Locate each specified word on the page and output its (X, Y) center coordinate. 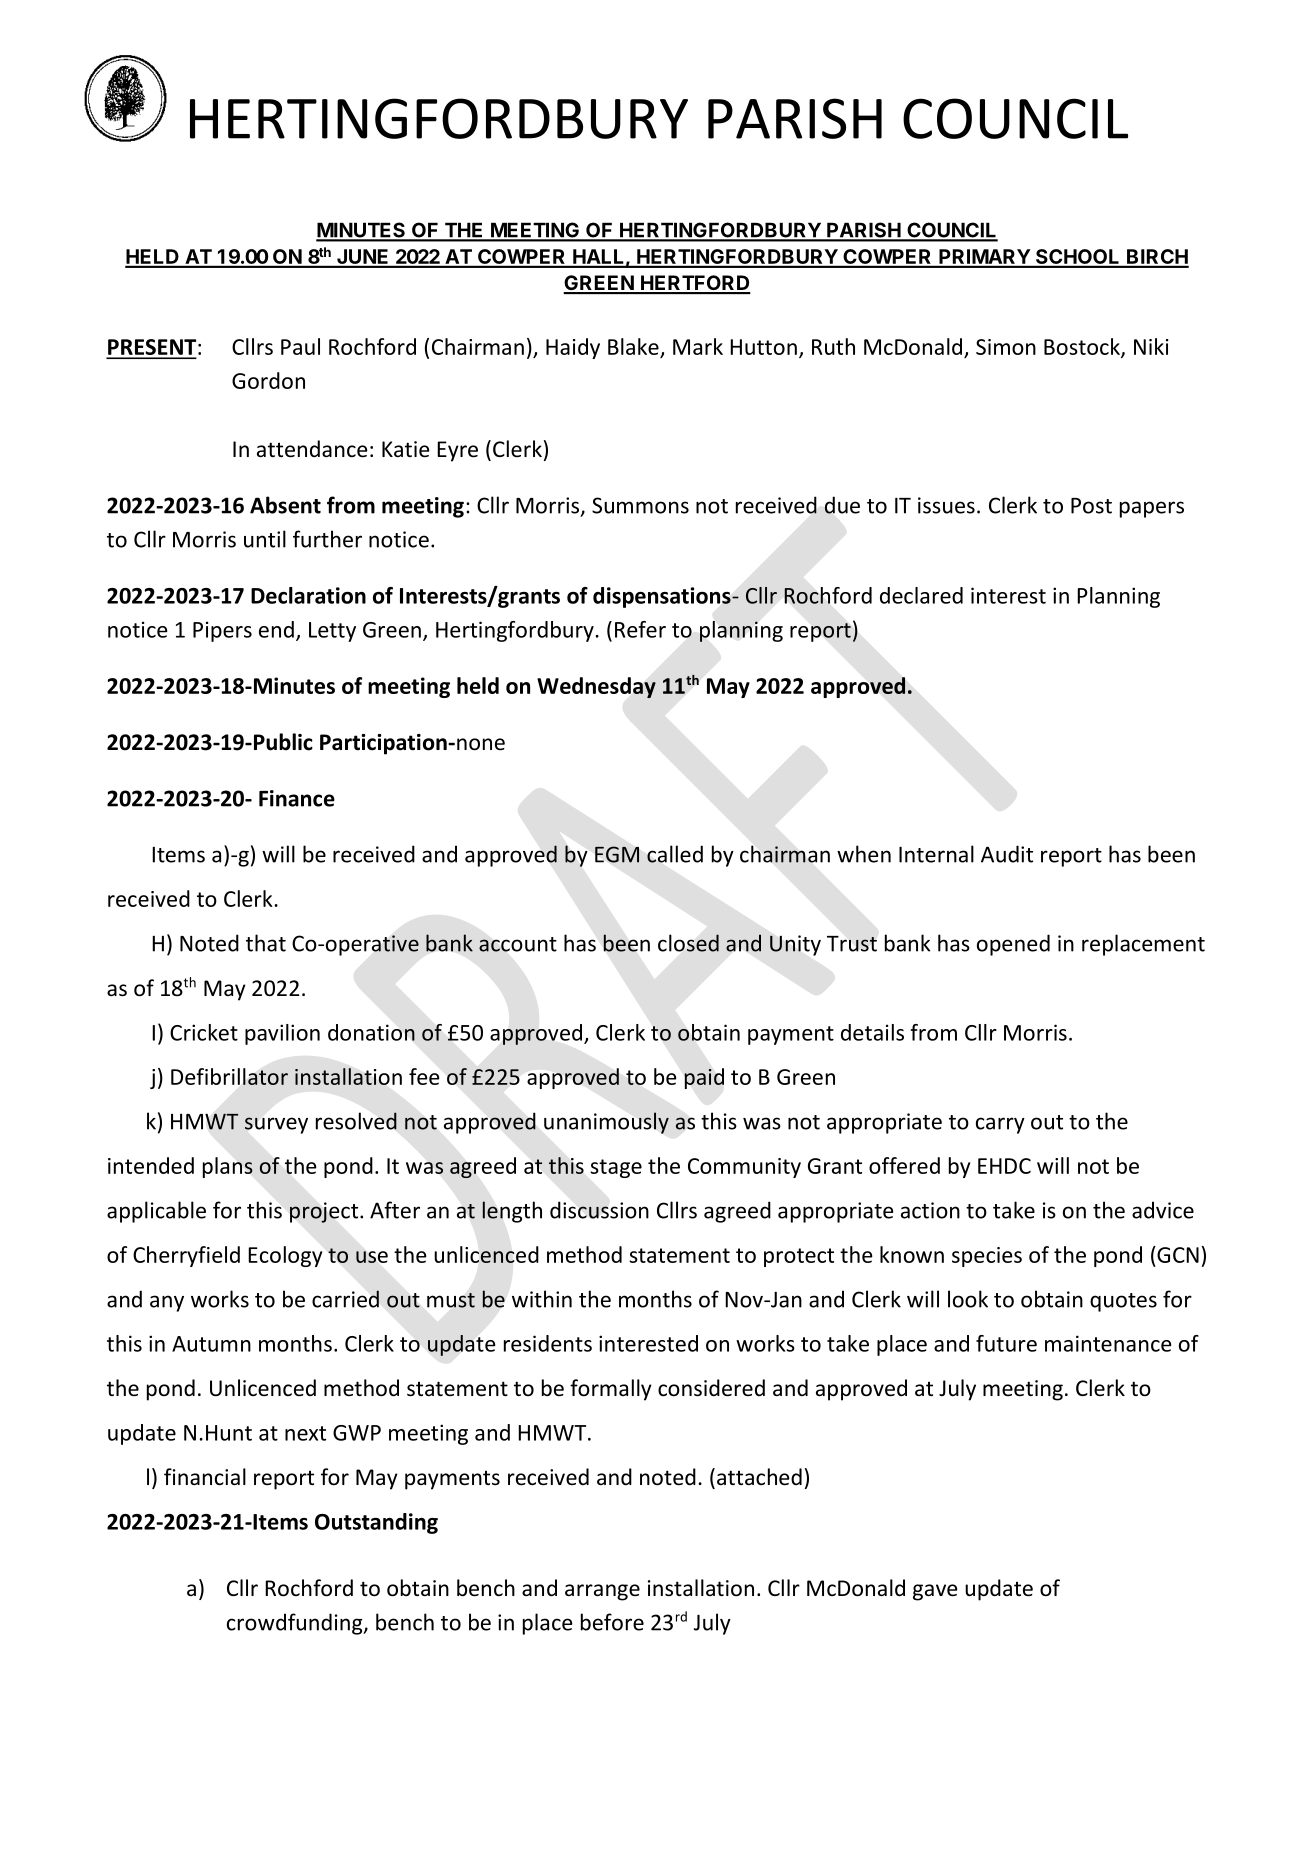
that (266, 943)
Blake (633, 346)
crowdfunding (296, 1624)
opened (1013, 945)
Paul (300, 346)
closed (688, 943)
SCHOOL (1078, 258)
